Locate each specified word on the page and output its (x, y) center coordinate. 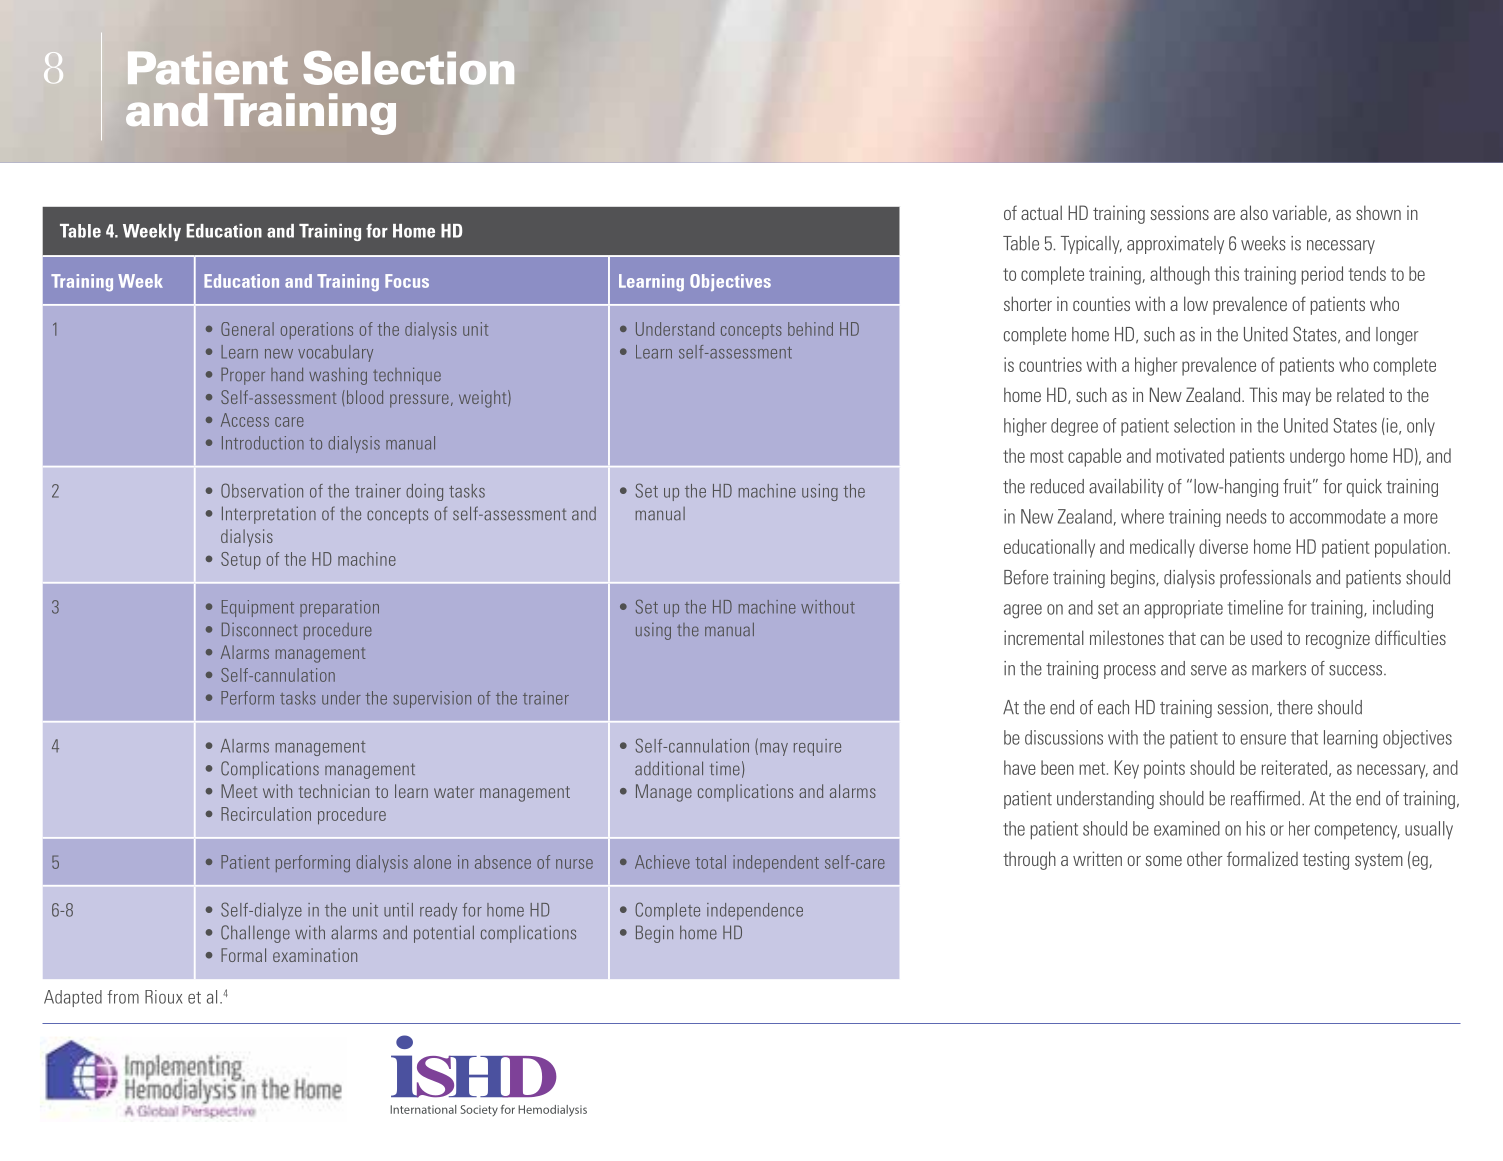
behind (810, 329)
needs (1246, 516)
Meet (239, 791)
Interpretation (269, 515)
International (423, 1109)
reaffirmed (1267, 798)
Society (479, 1110)
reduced (1057, 486)
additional (669, 768)
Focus (407, 281)
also (1254, 212)
